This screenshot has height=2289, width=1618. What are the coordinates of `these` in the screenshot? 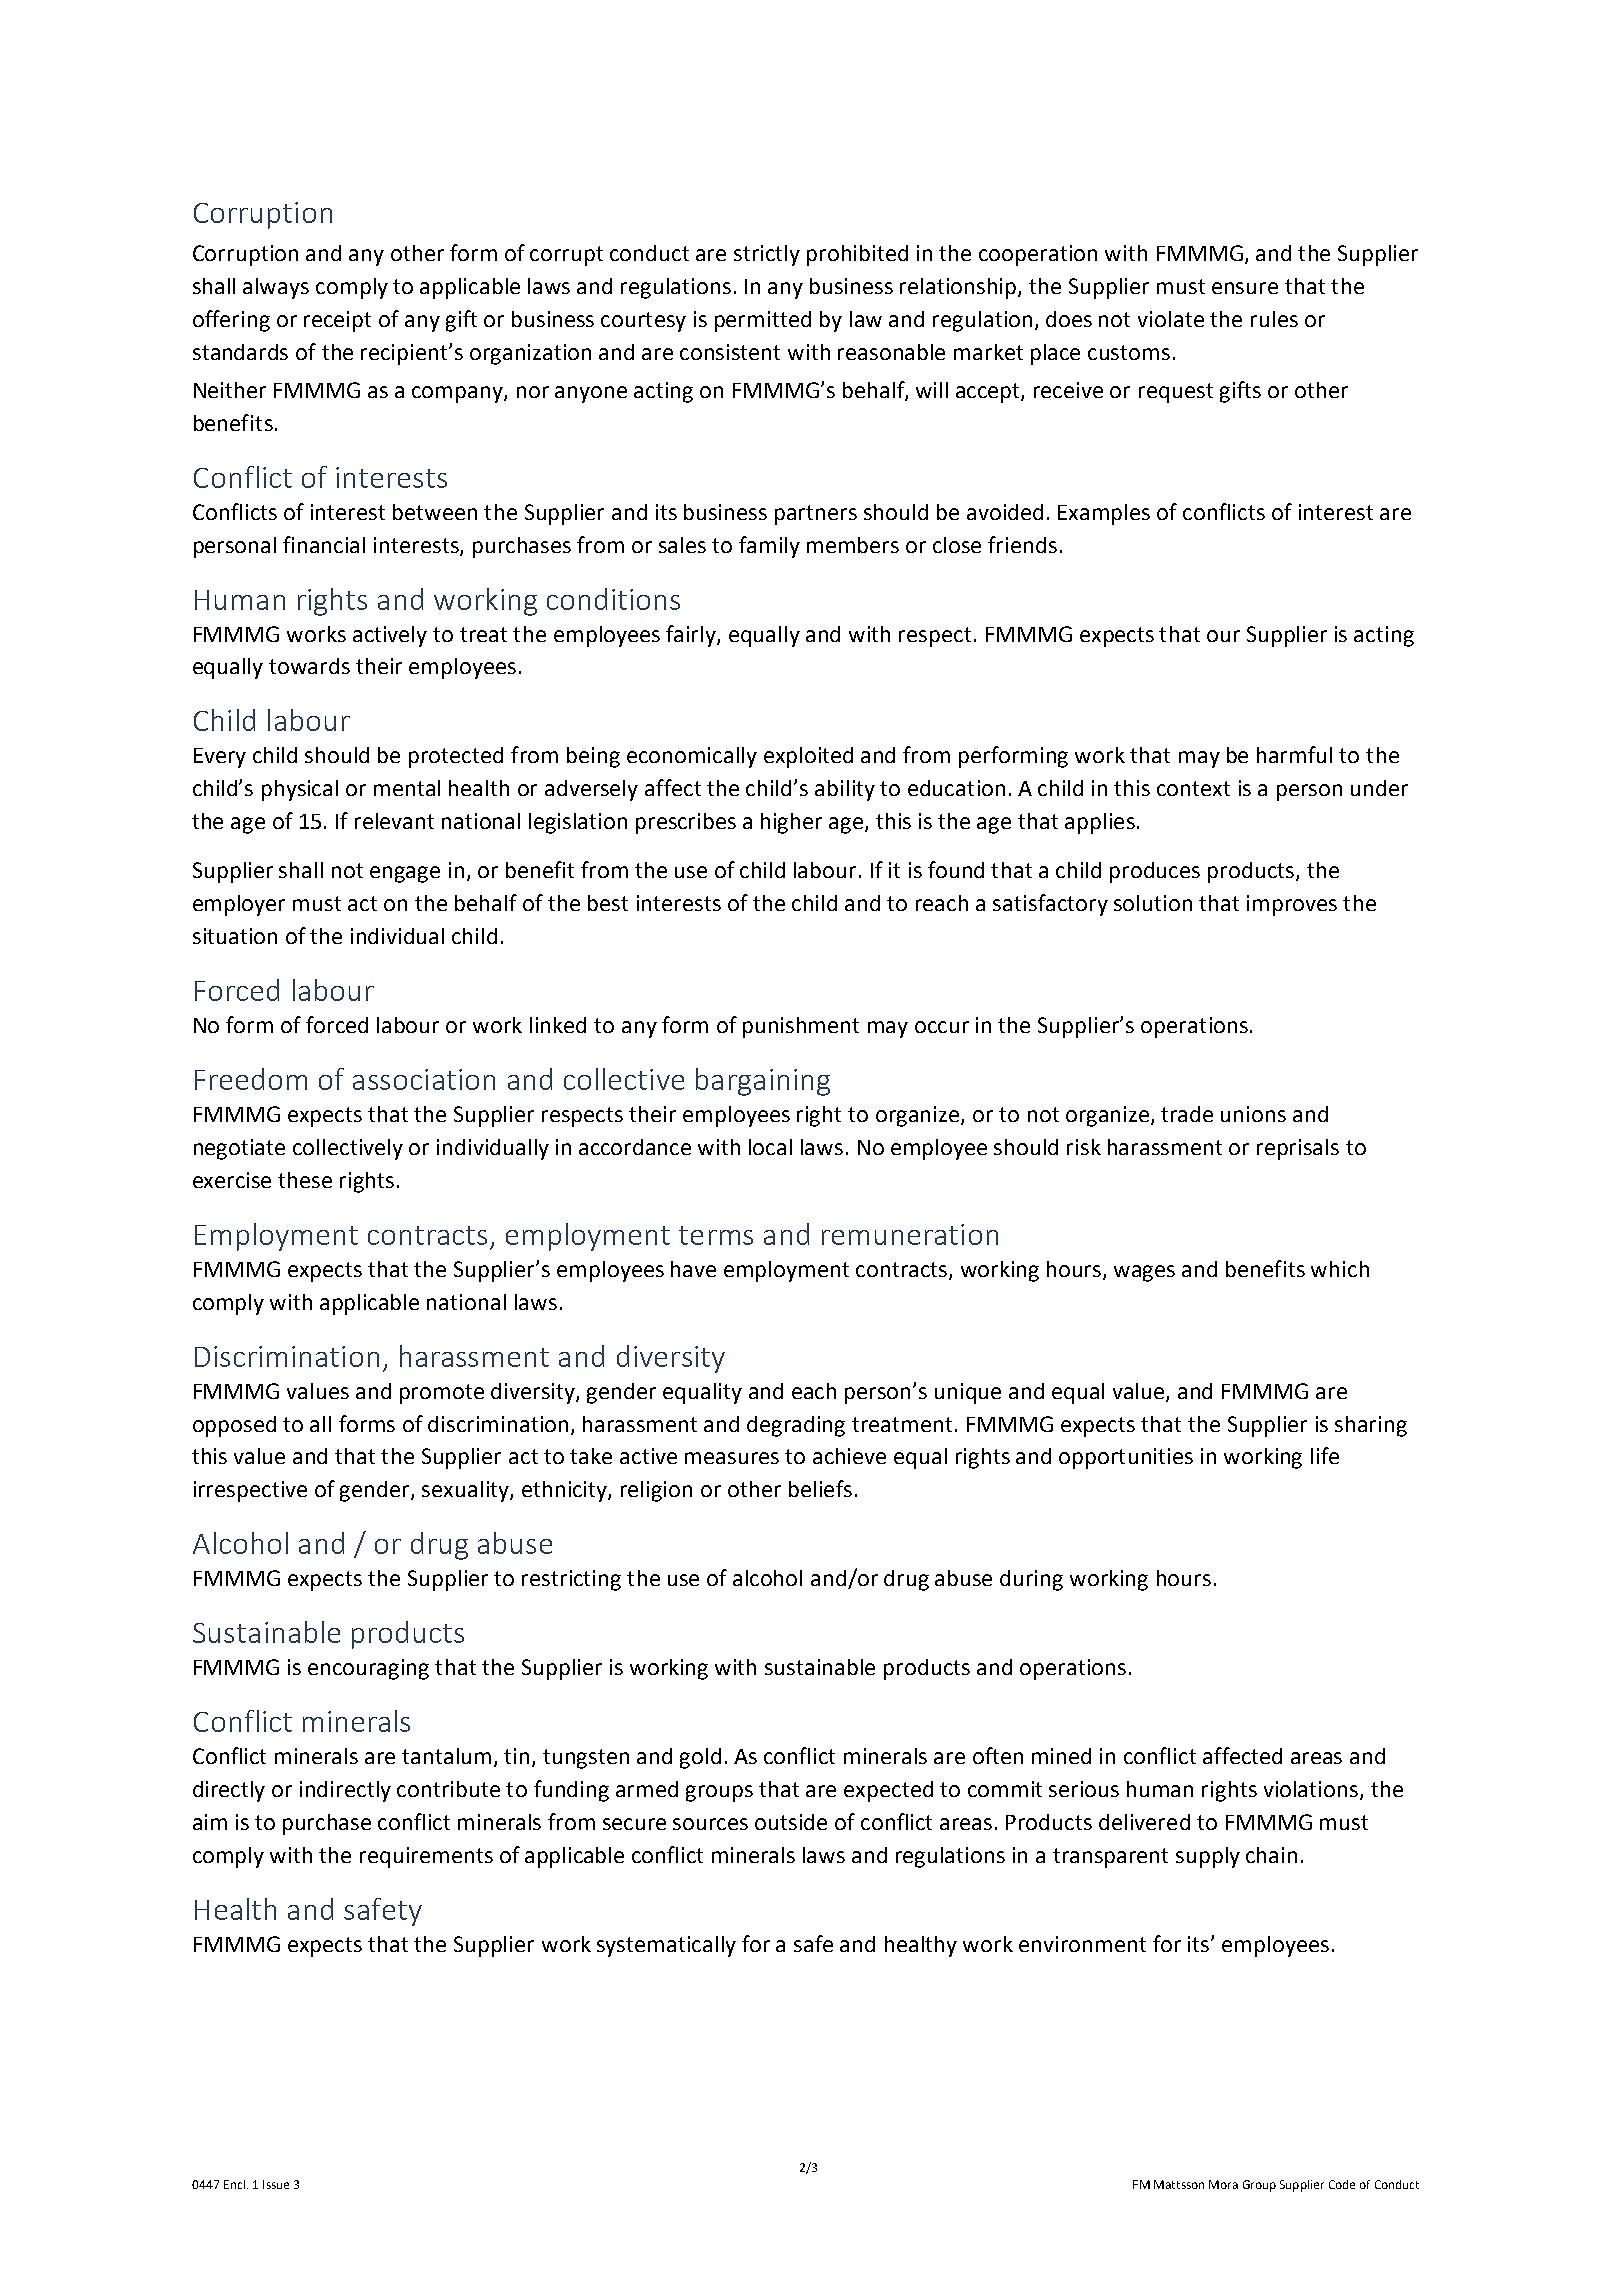 It's located at (305, 1180).
